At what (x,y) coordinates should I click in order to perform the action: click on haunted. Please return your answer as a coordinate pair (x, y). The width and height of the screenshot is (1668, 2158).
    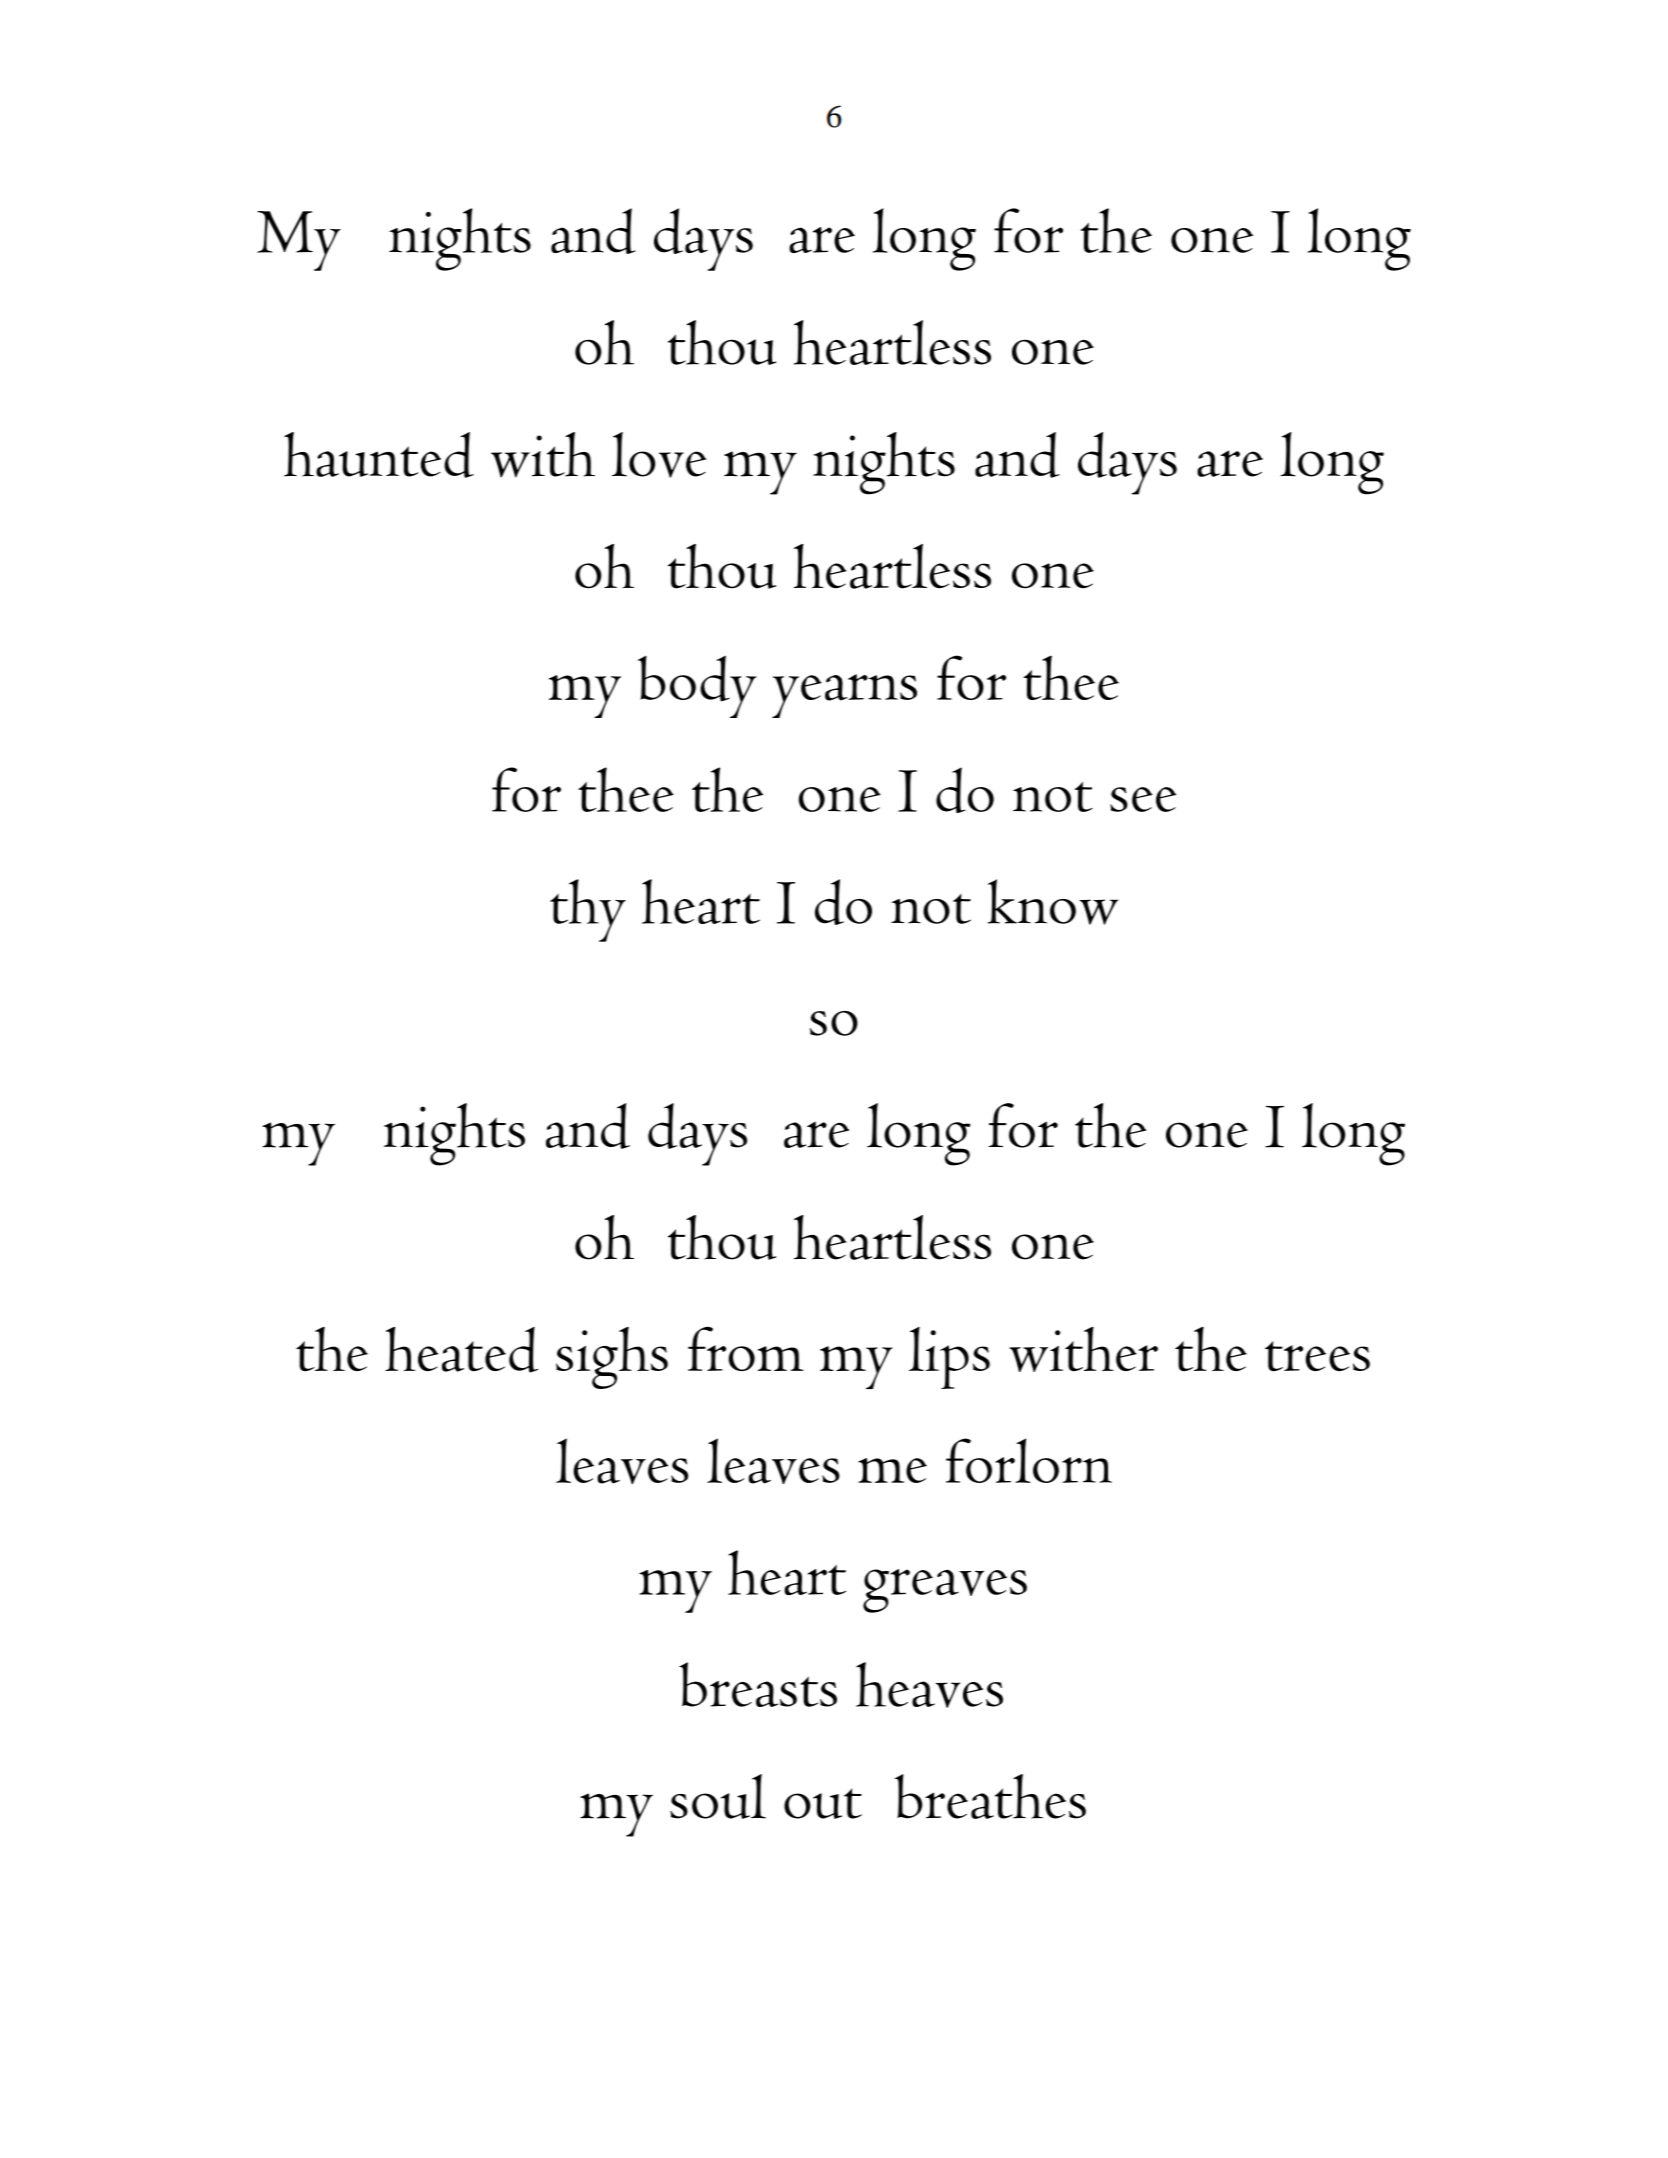
    Looking at the image, I should click on (379, 455).
